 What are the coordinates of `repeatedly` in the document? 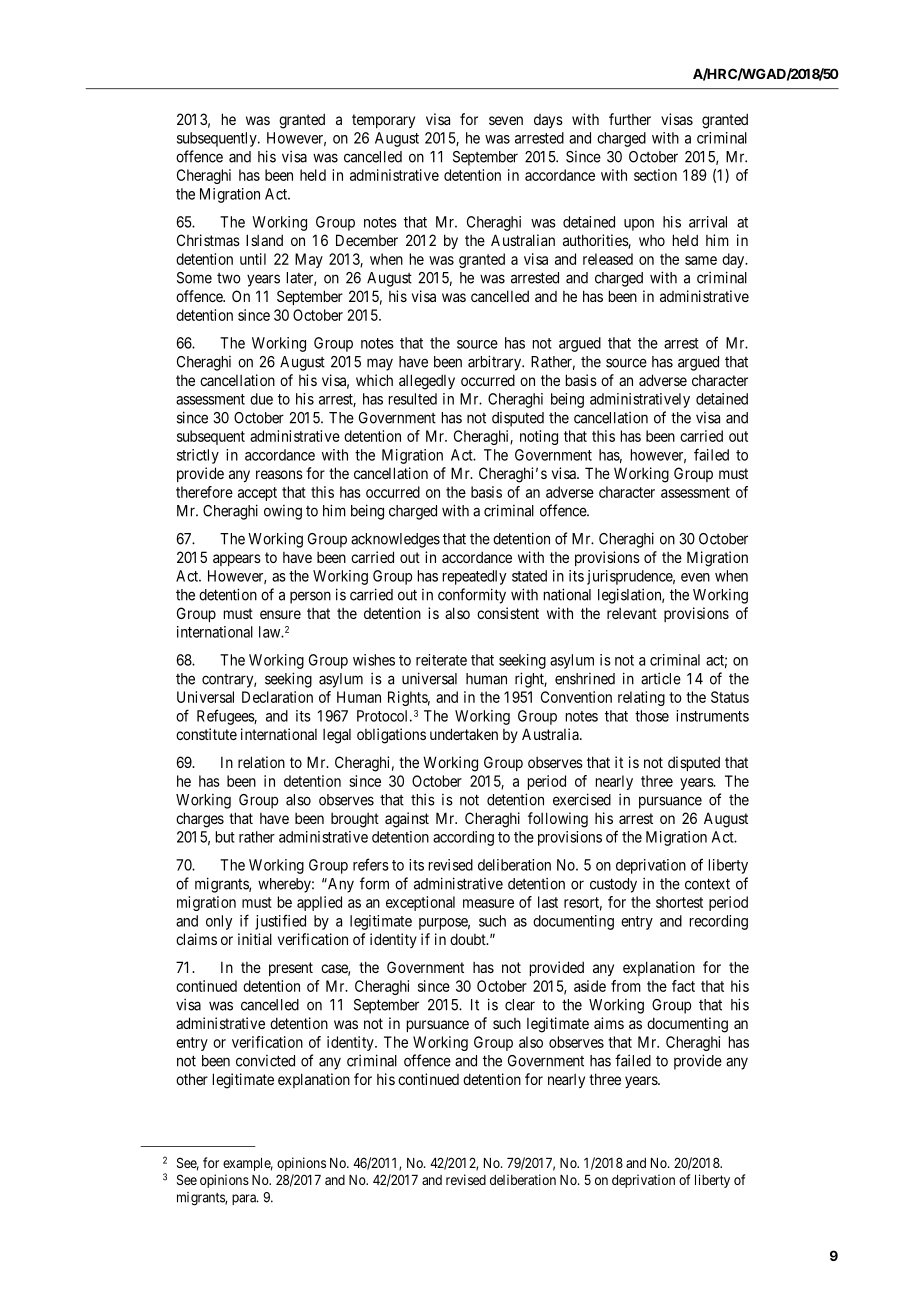 It's located at (474, 577).
